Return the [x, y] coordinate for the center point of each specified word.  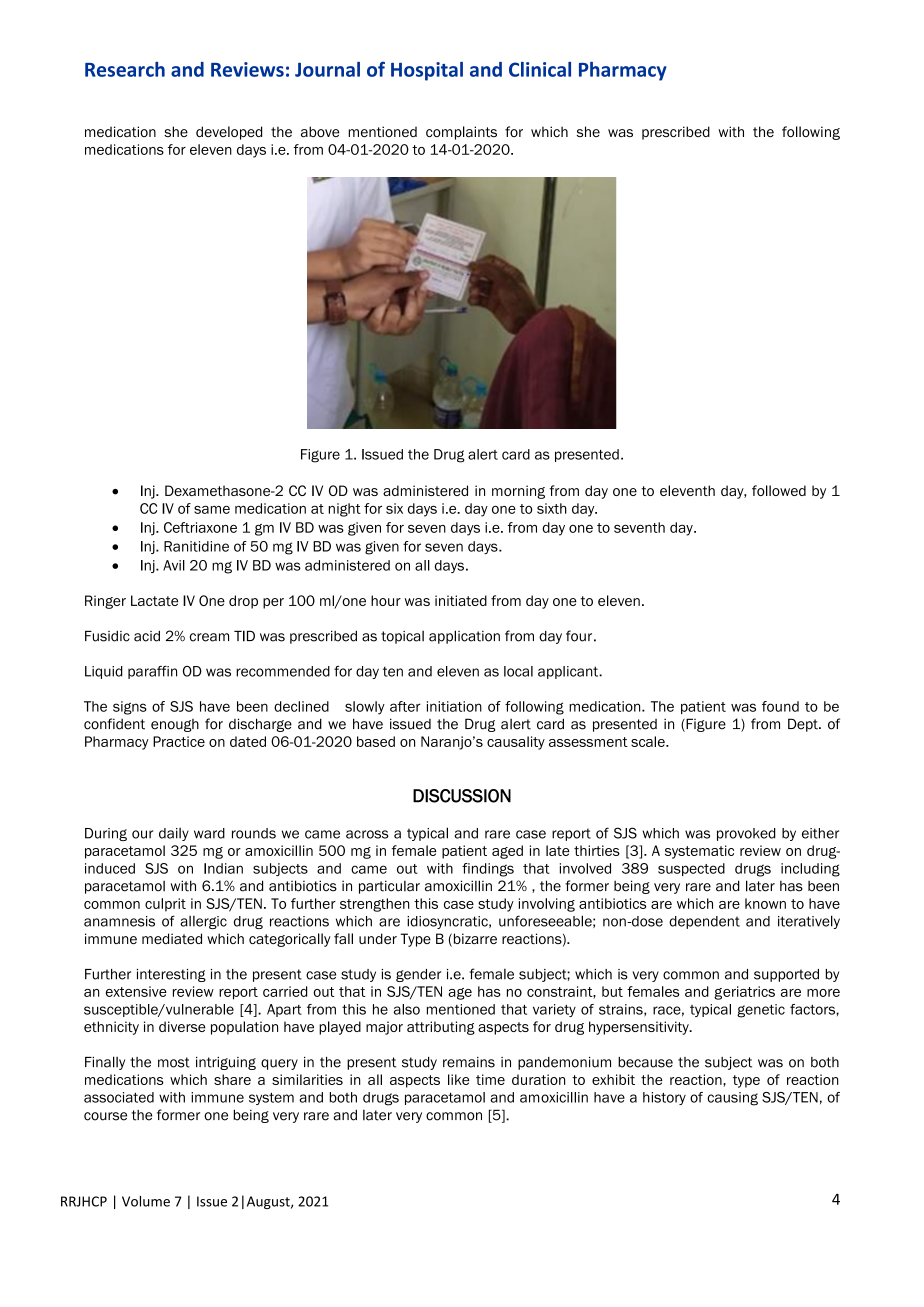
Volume [146, 1201]
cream [209, 637]
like [459, 1079]
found [780, 706]
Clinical [540, 69]
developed [229, 133]
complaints [461, 133]
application [464, 637]
